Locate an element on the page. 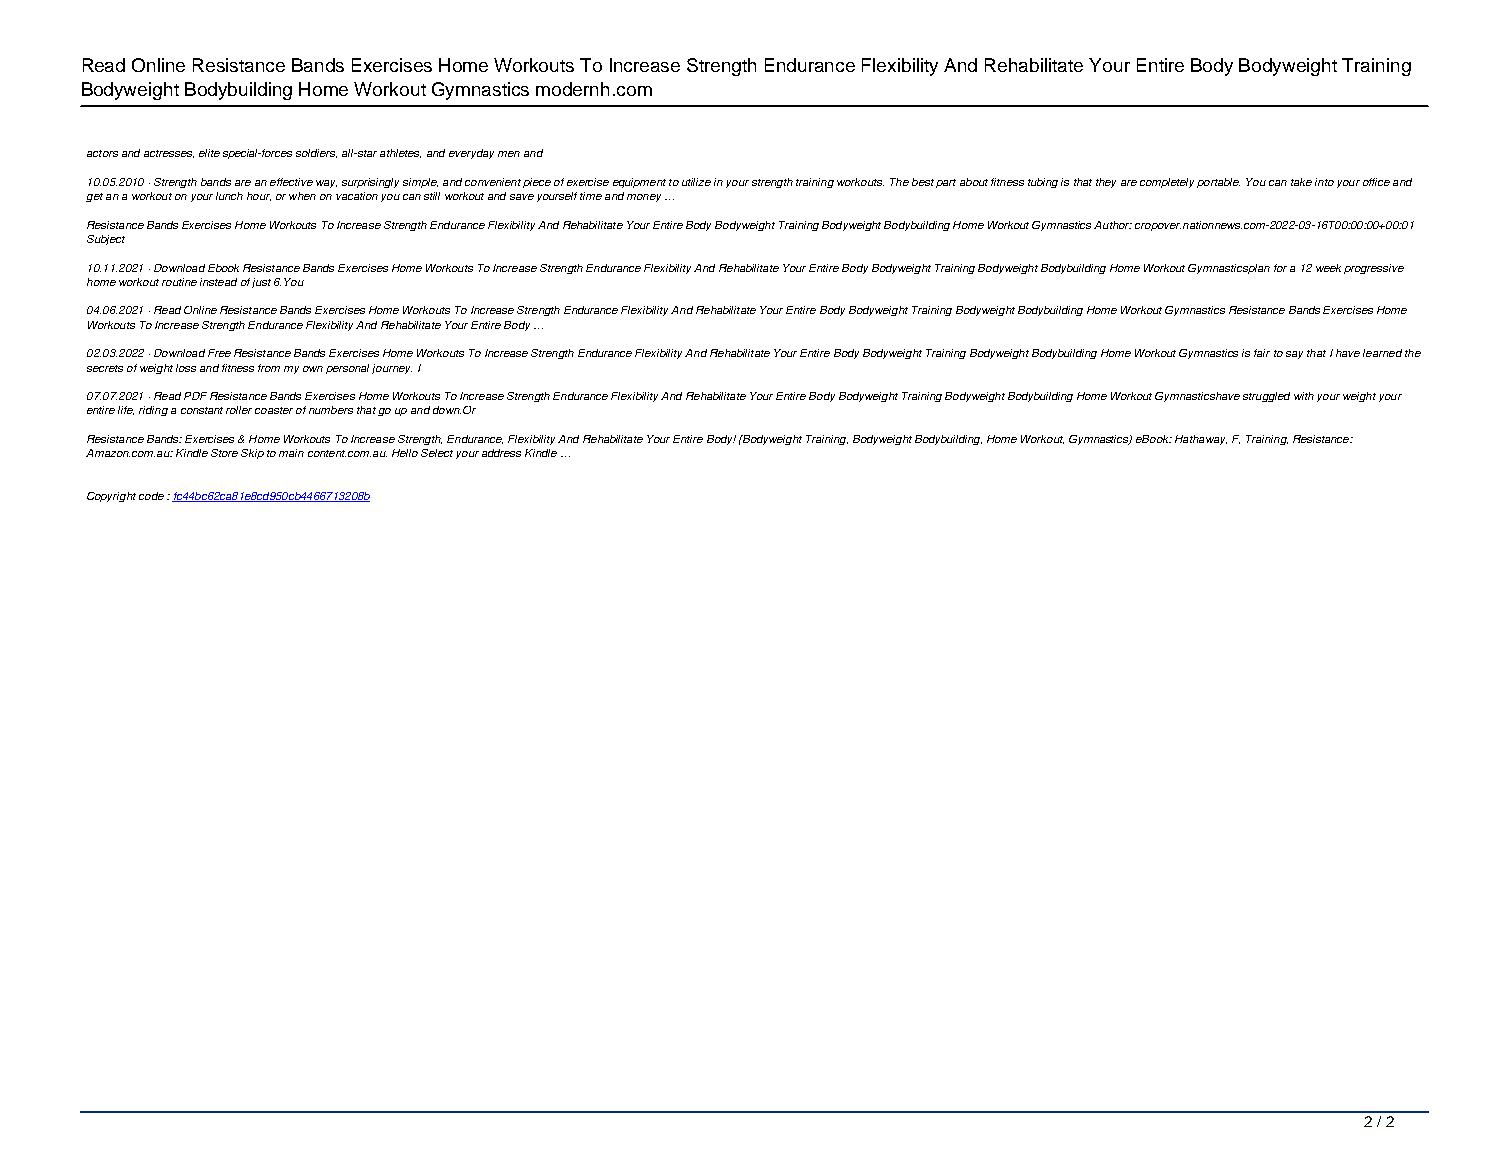 The width and height of the document is (1509, 1166). portable is located at coordinates (1218, 183).
